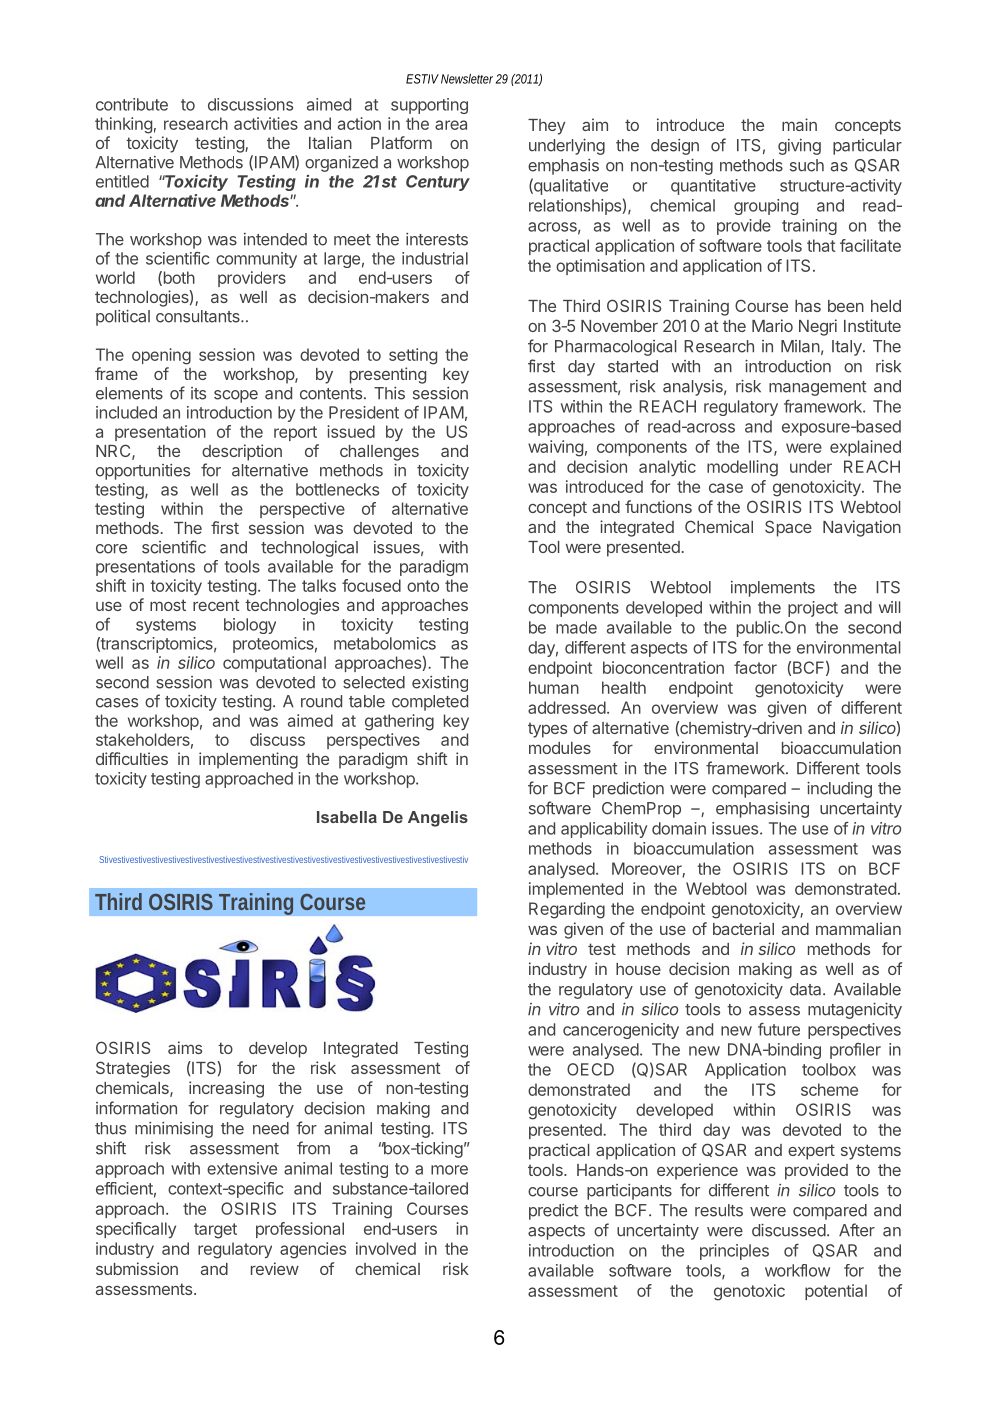  What do you see at coordinates (743, 928) in the document?
I see `bacterial` at bounding box center [743, 928].
